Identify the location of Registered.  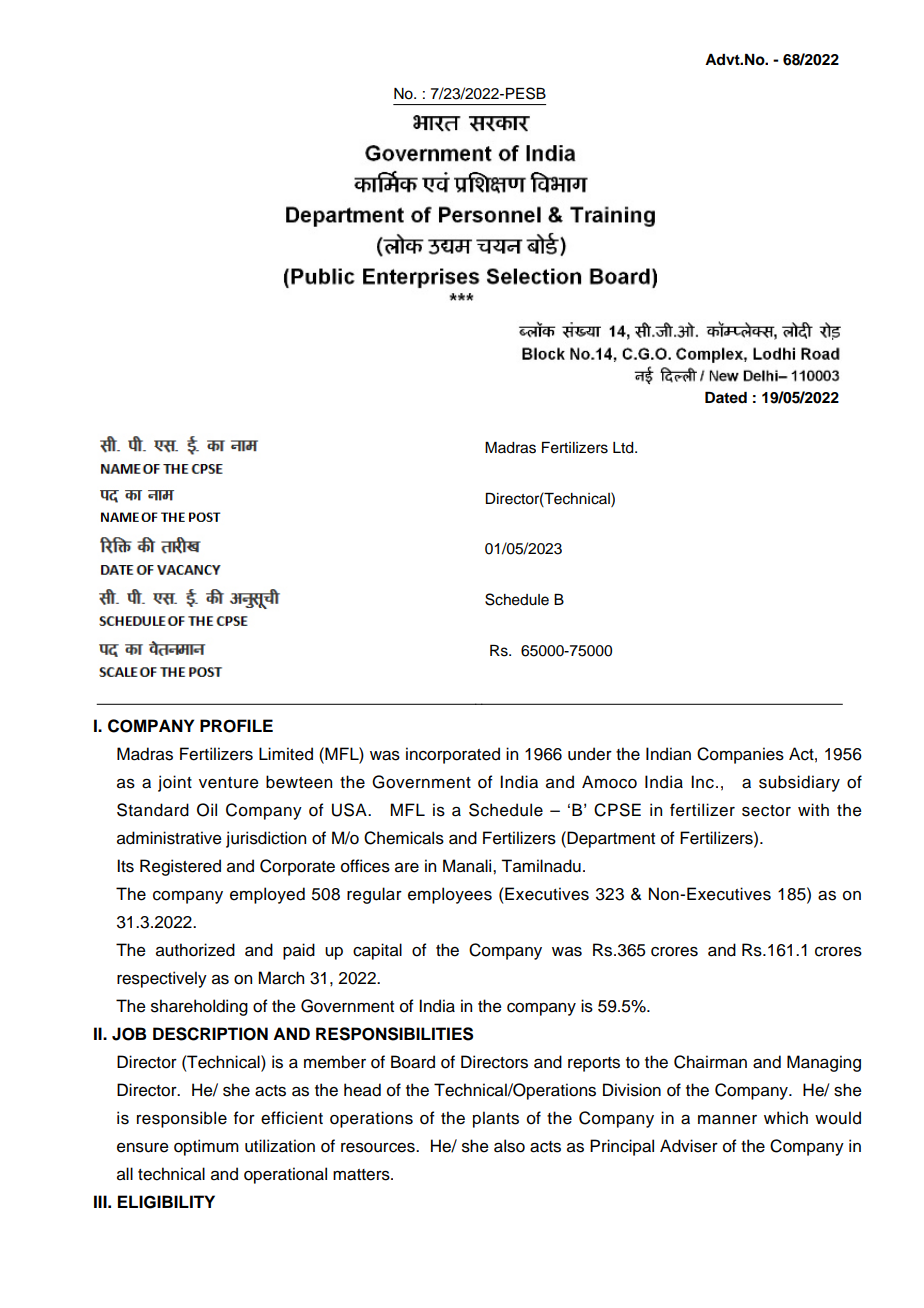
(180, 867).
